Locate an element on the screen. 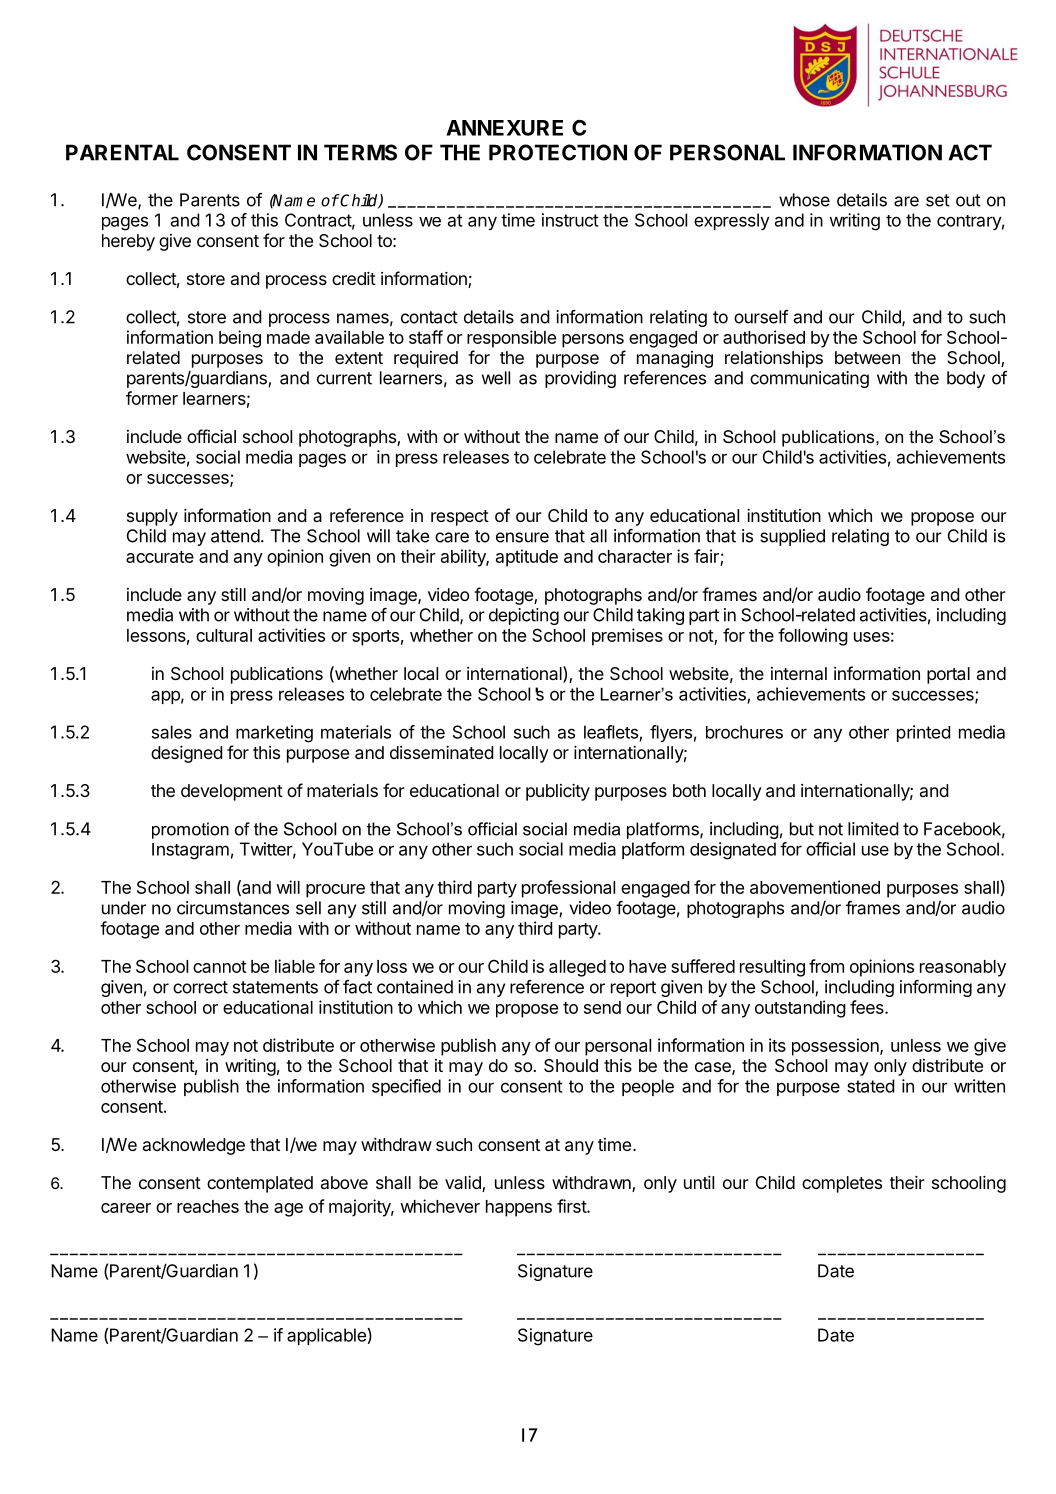 This screenshot has width=1056, height=1494. designed is located at coordinates (187, 754).
